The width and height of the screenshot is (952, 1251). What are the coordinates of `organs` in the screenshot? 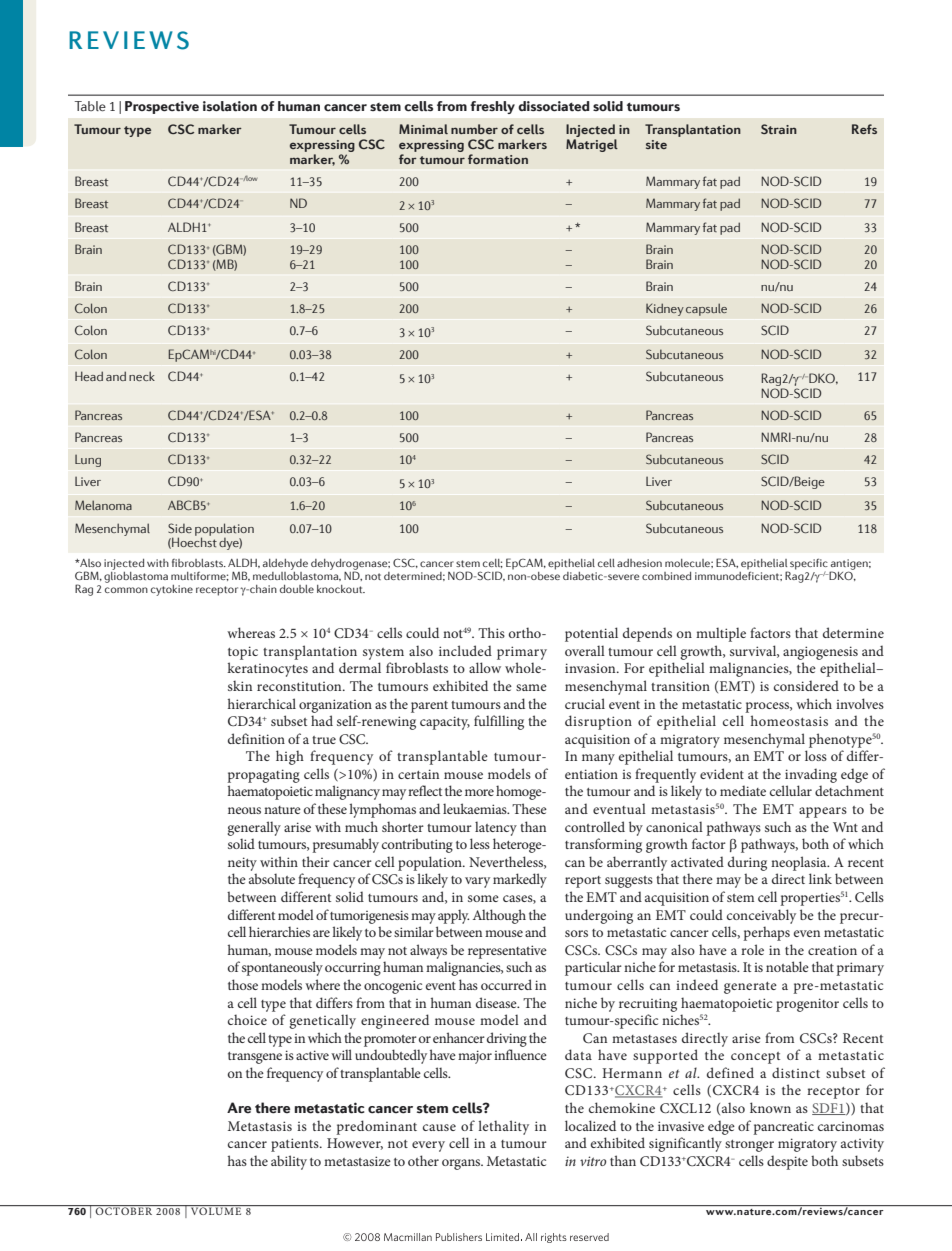 It's located at (462, 1164).
